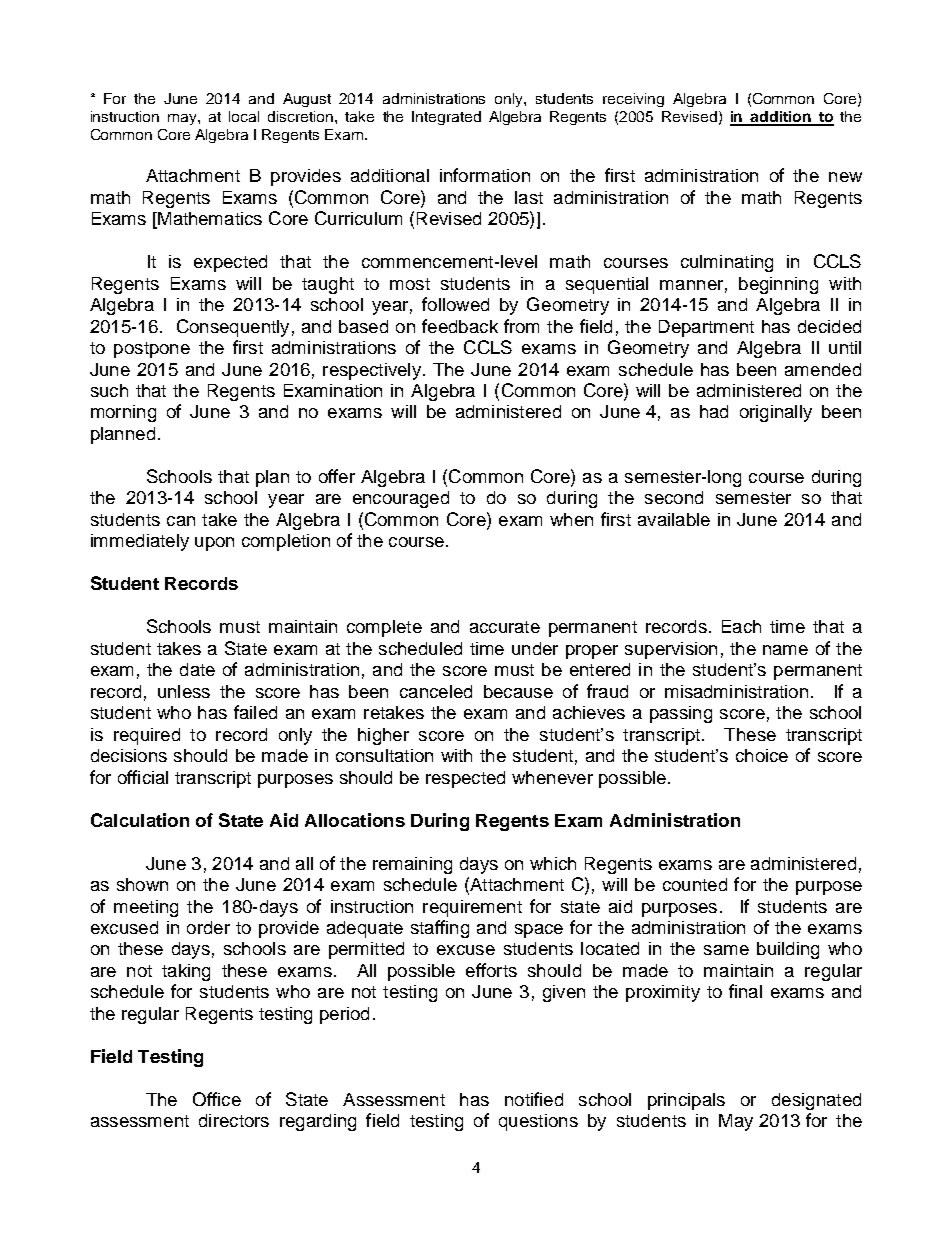  I want to click on local, so click(244, 116).
